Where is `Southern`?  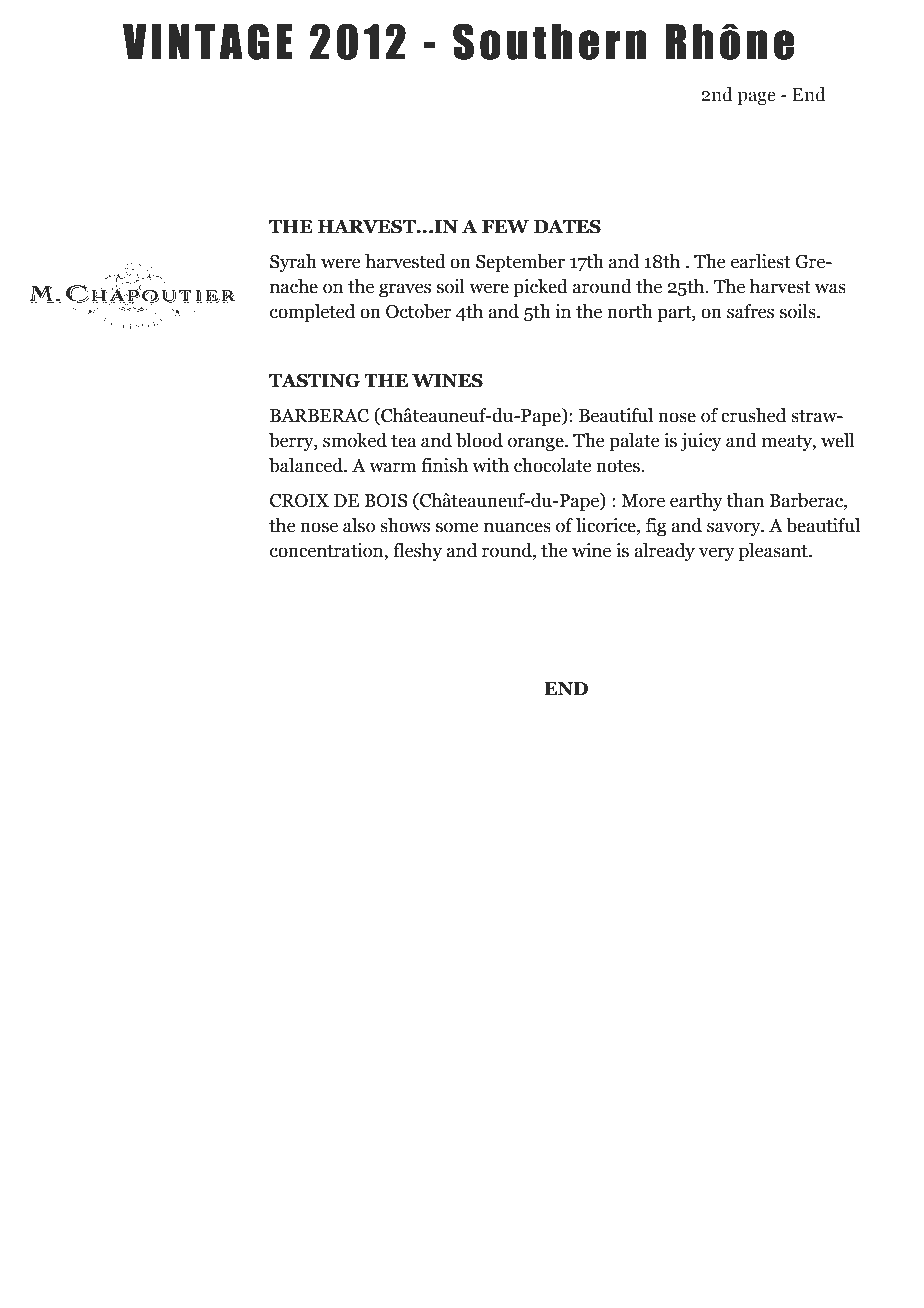
Southern is located at coordinates (549, 41).
